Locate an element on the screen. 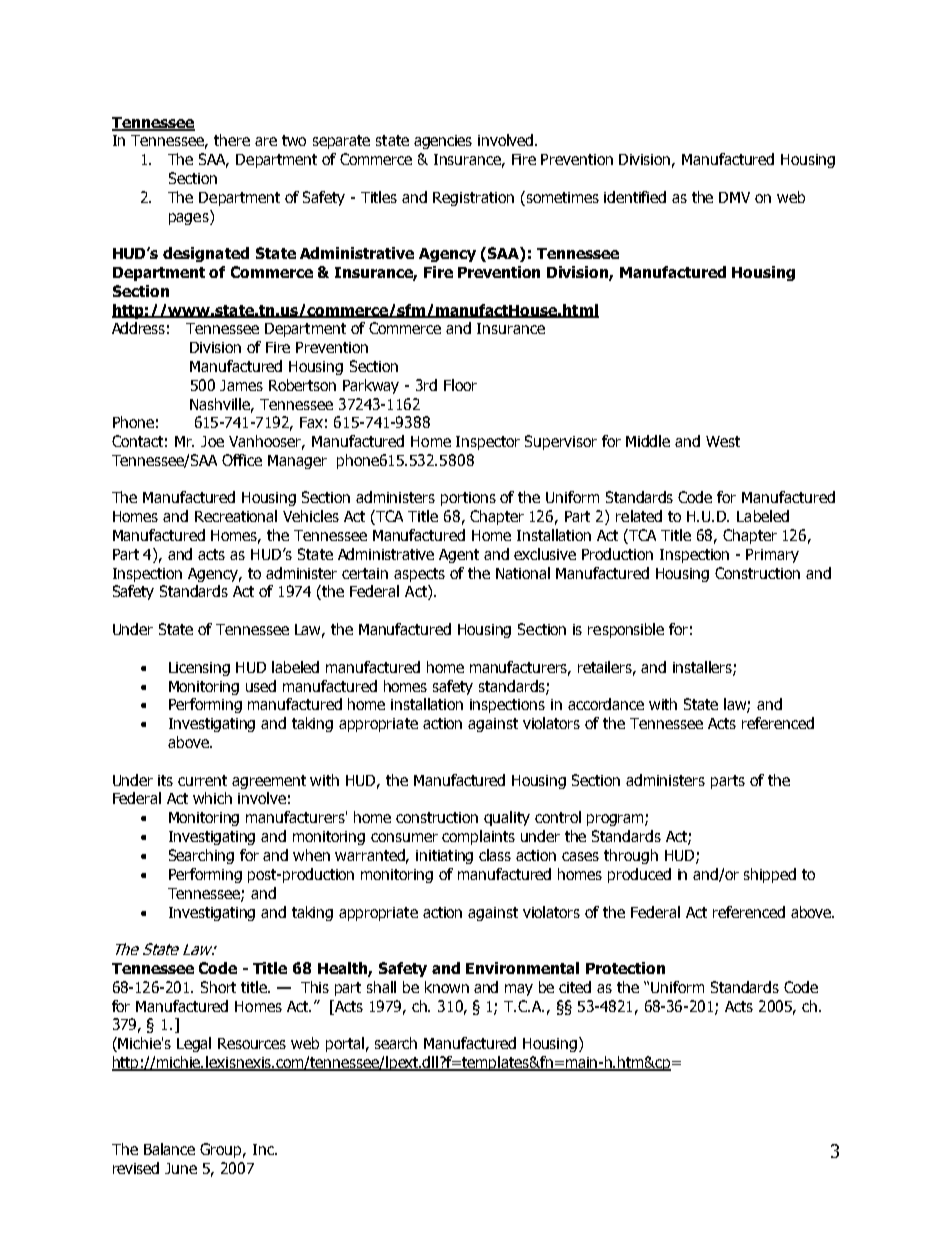 This screenshot has width=952, height=1233. Licensing is located at coordinates (199, 669).
